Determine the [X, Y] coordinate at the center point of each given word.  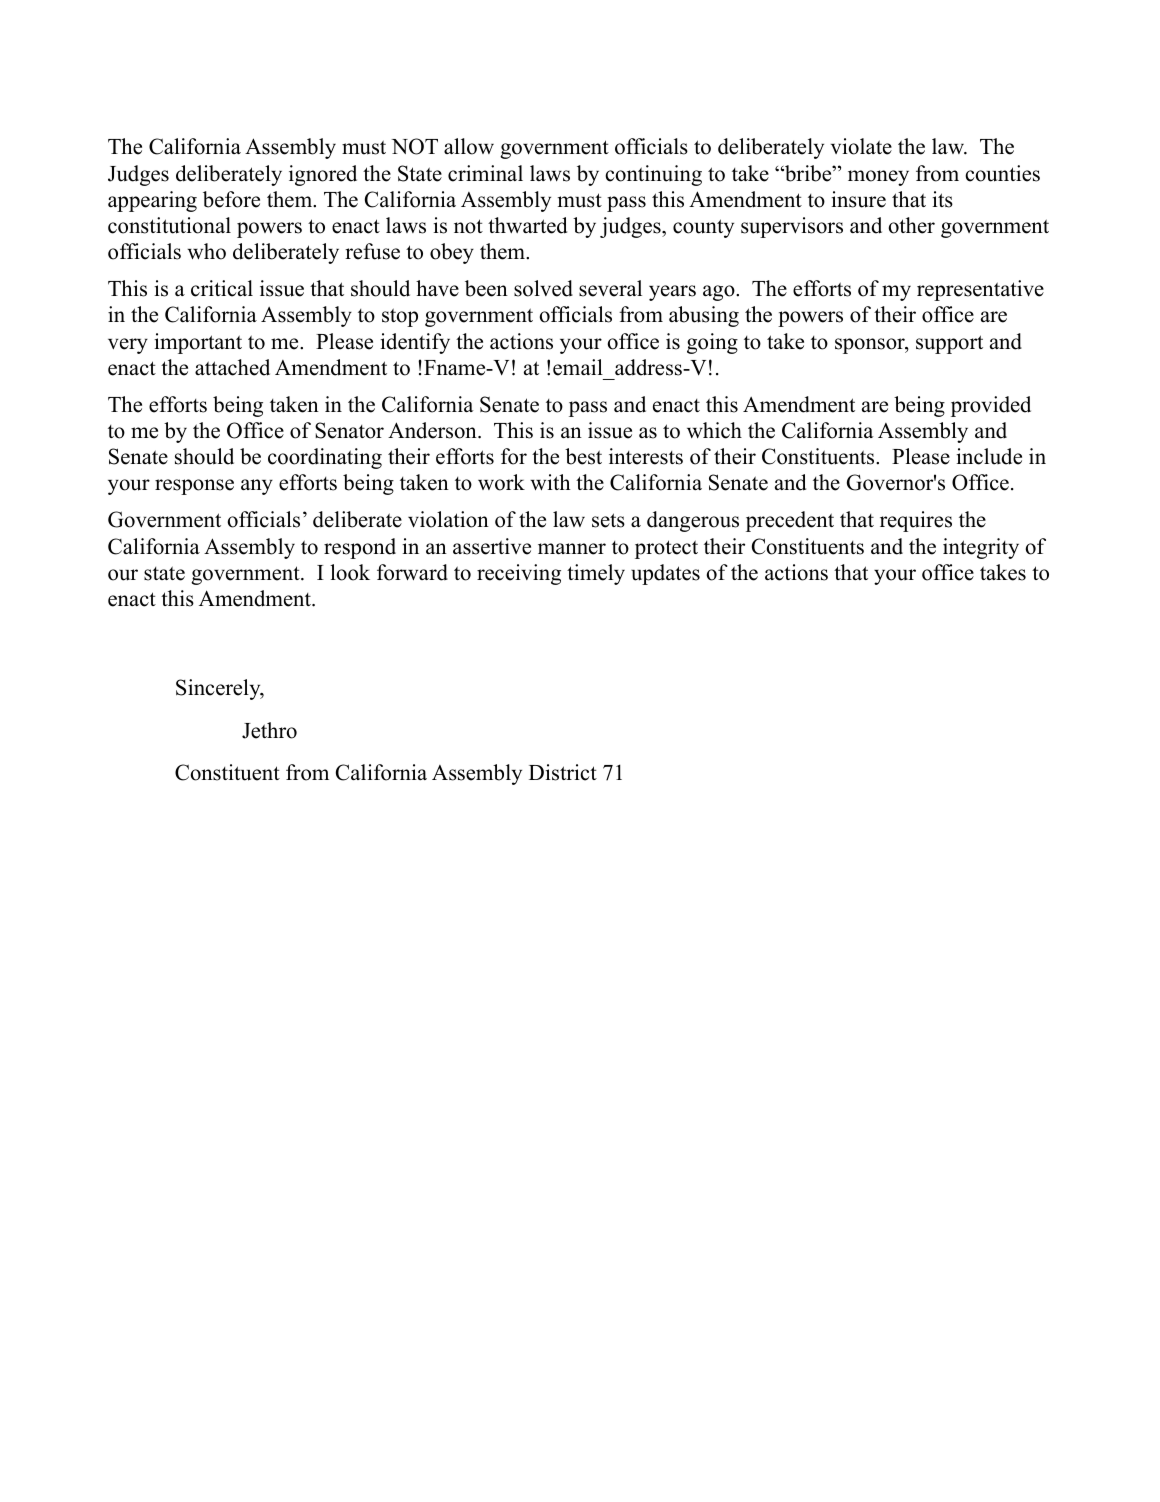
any [257, 487]
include [989, 456]
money [878, 178]
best [583, 456]
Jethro [269, 730]
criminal [485, 173]
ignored [323, 175]
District [563, 772]
